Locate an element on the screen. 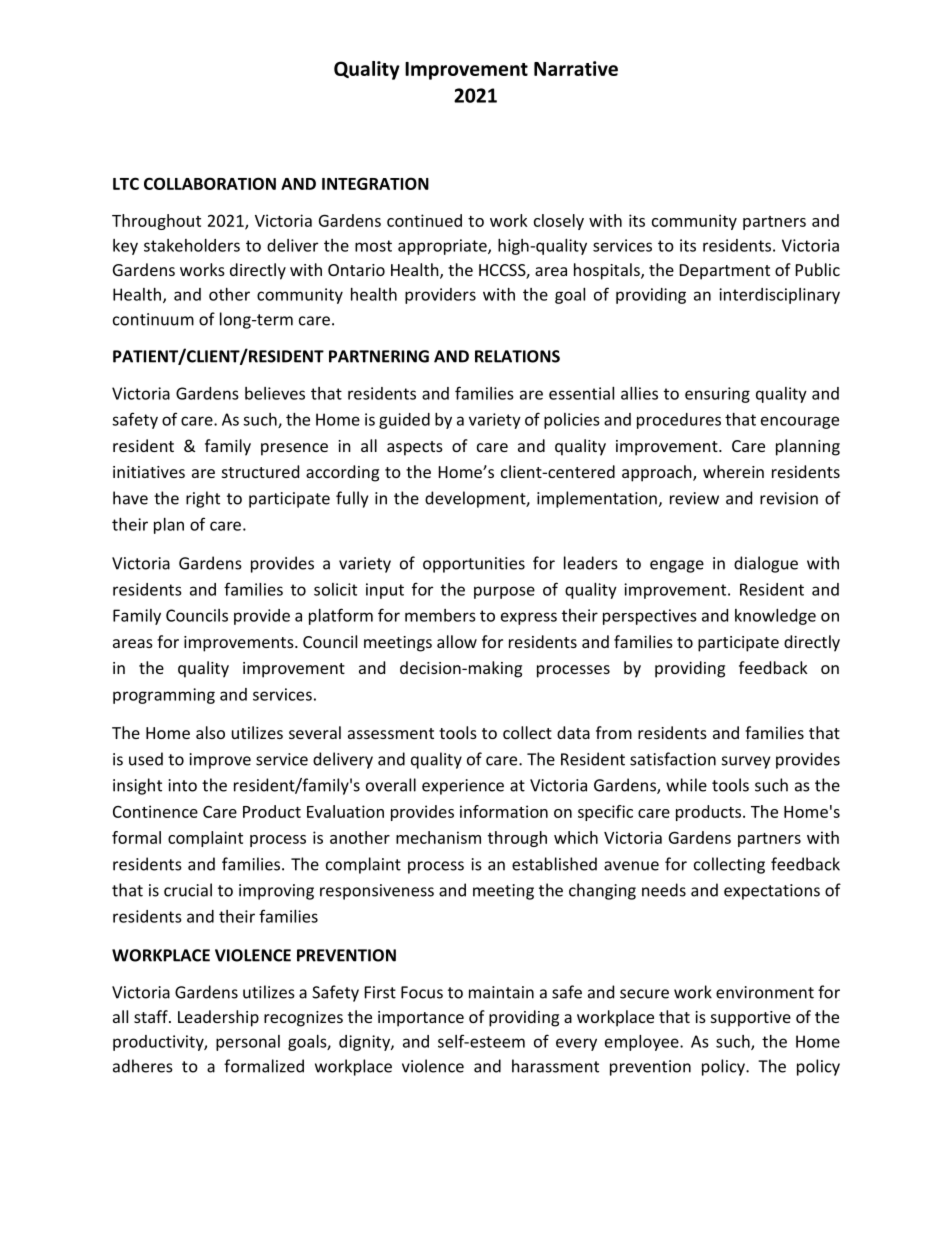 This screenshot has width=952, height=1233. importance is located at coordinates (421, 1019).
